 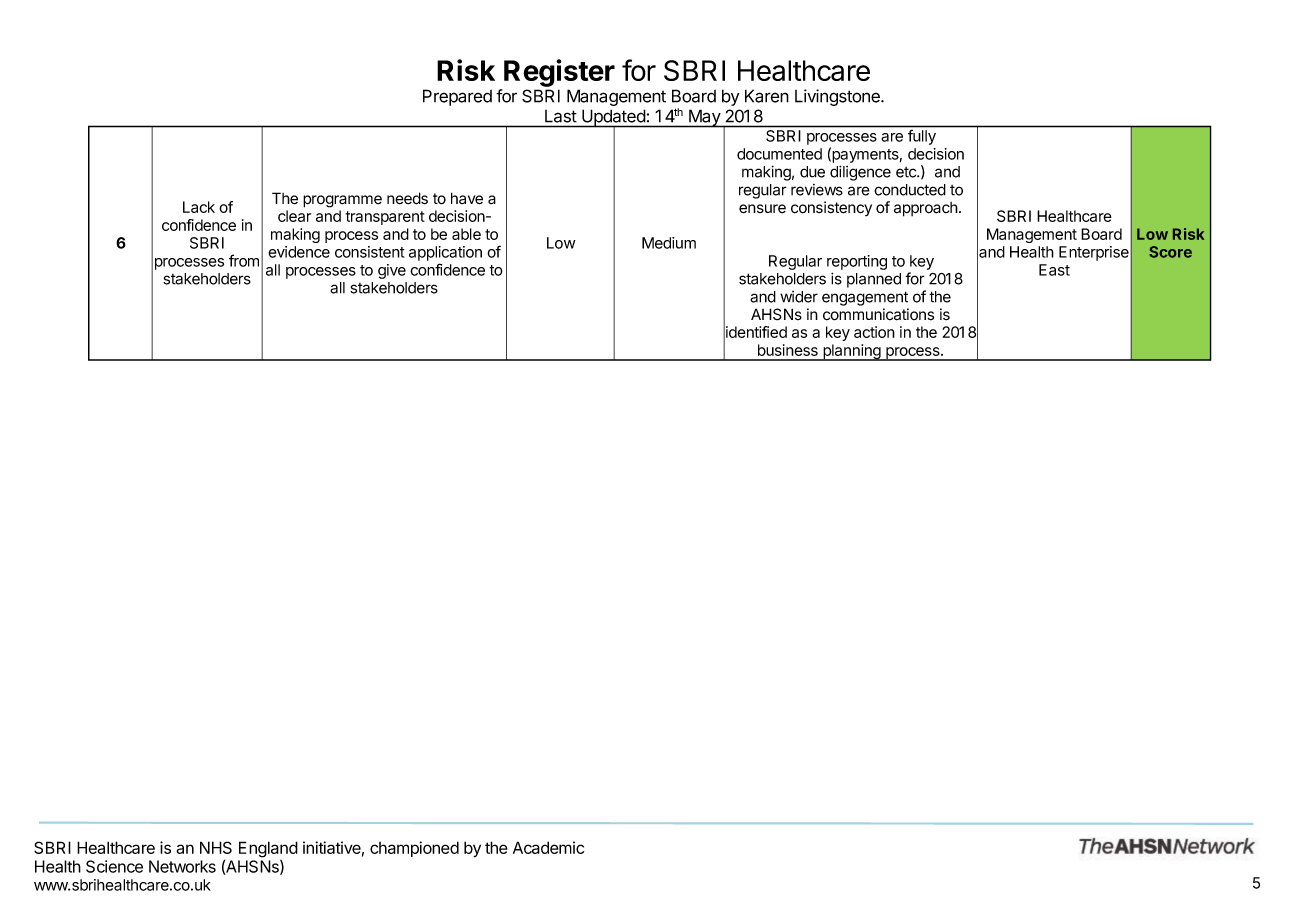 I want to click on business, so click(x=788, y=350).
